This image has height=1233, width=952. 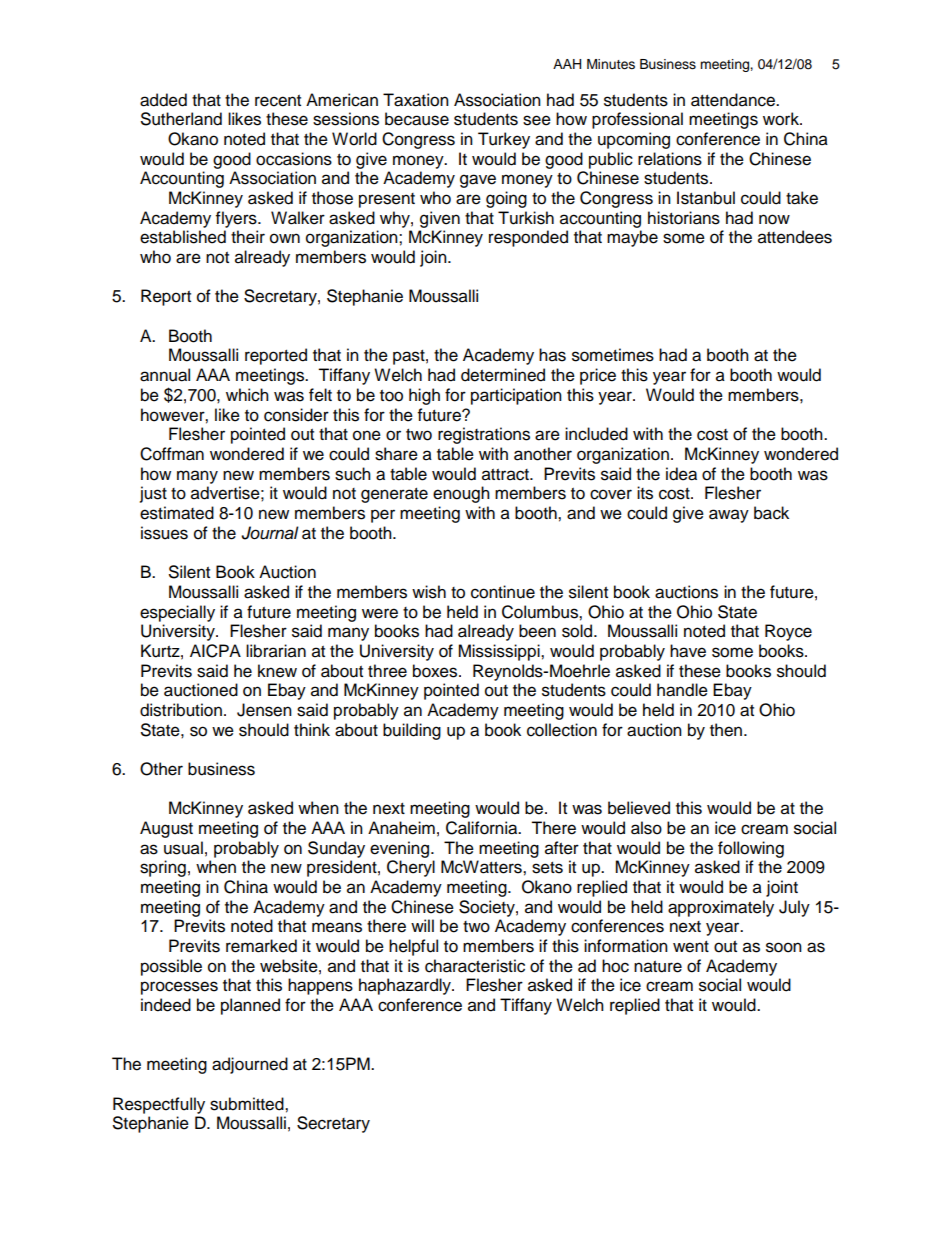 I want to click on California, so click(x=483, y=828).
